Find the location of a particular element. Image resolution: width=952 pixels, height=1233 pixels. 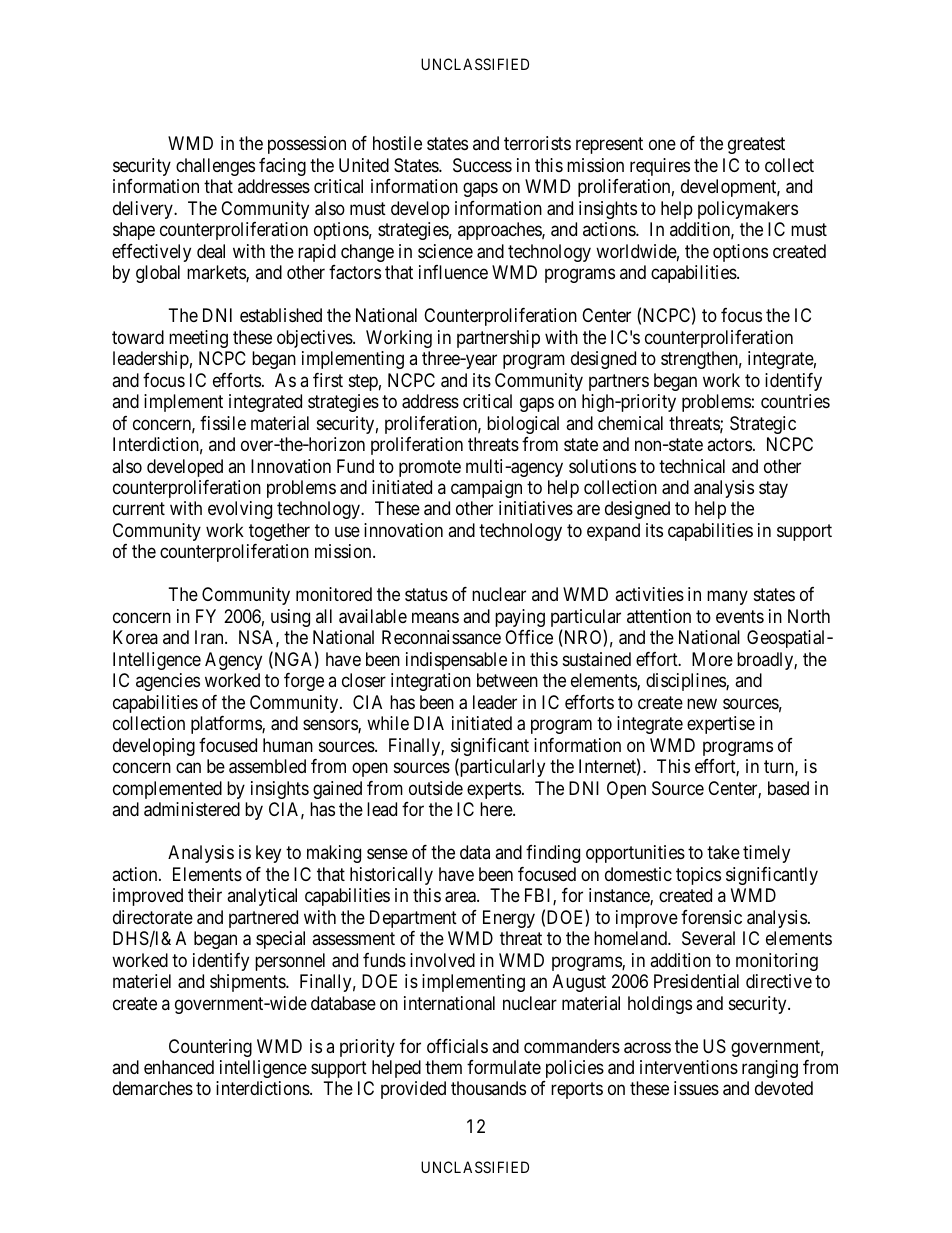

campaign is located at coordinates (486, 489).
